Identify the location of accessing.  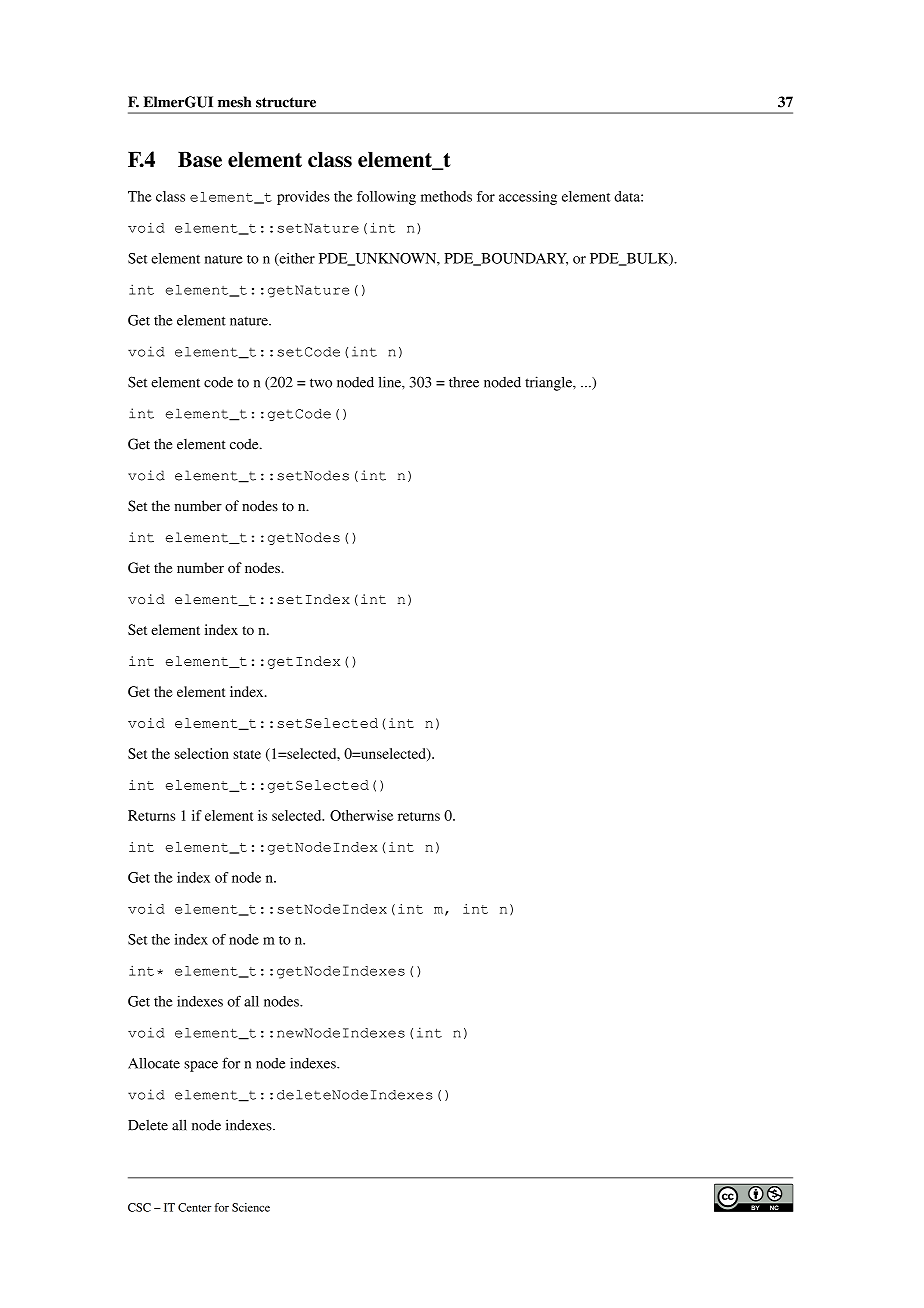
(528, 198).
